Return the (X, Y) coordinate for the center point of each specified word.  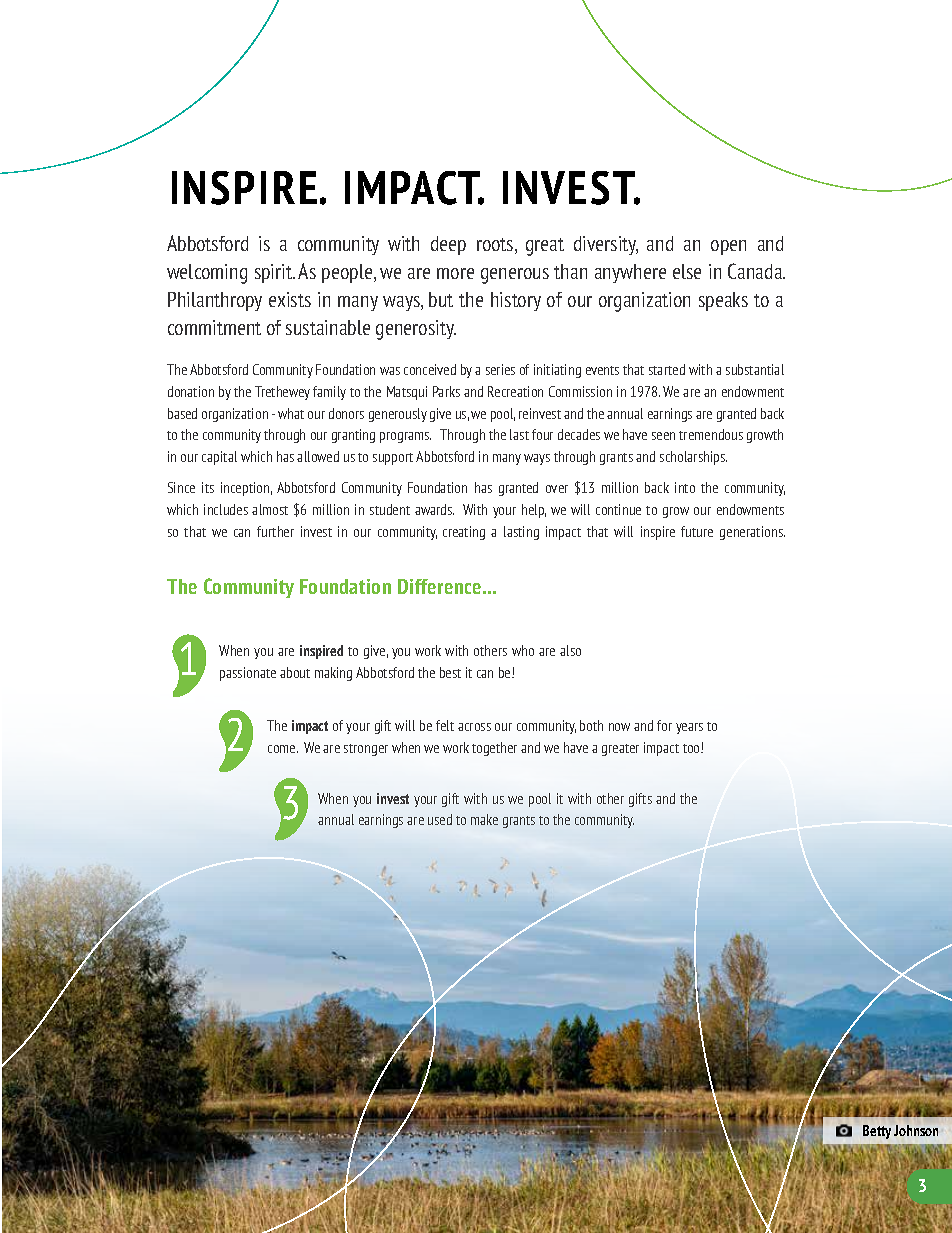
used (440, 819)
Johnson (916, 1130)
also (570, 650)
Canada (756, 271)
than (570, 271)
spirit (275, 273)
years (689, 728)
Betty (877, 1132)
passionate (248, 674)
